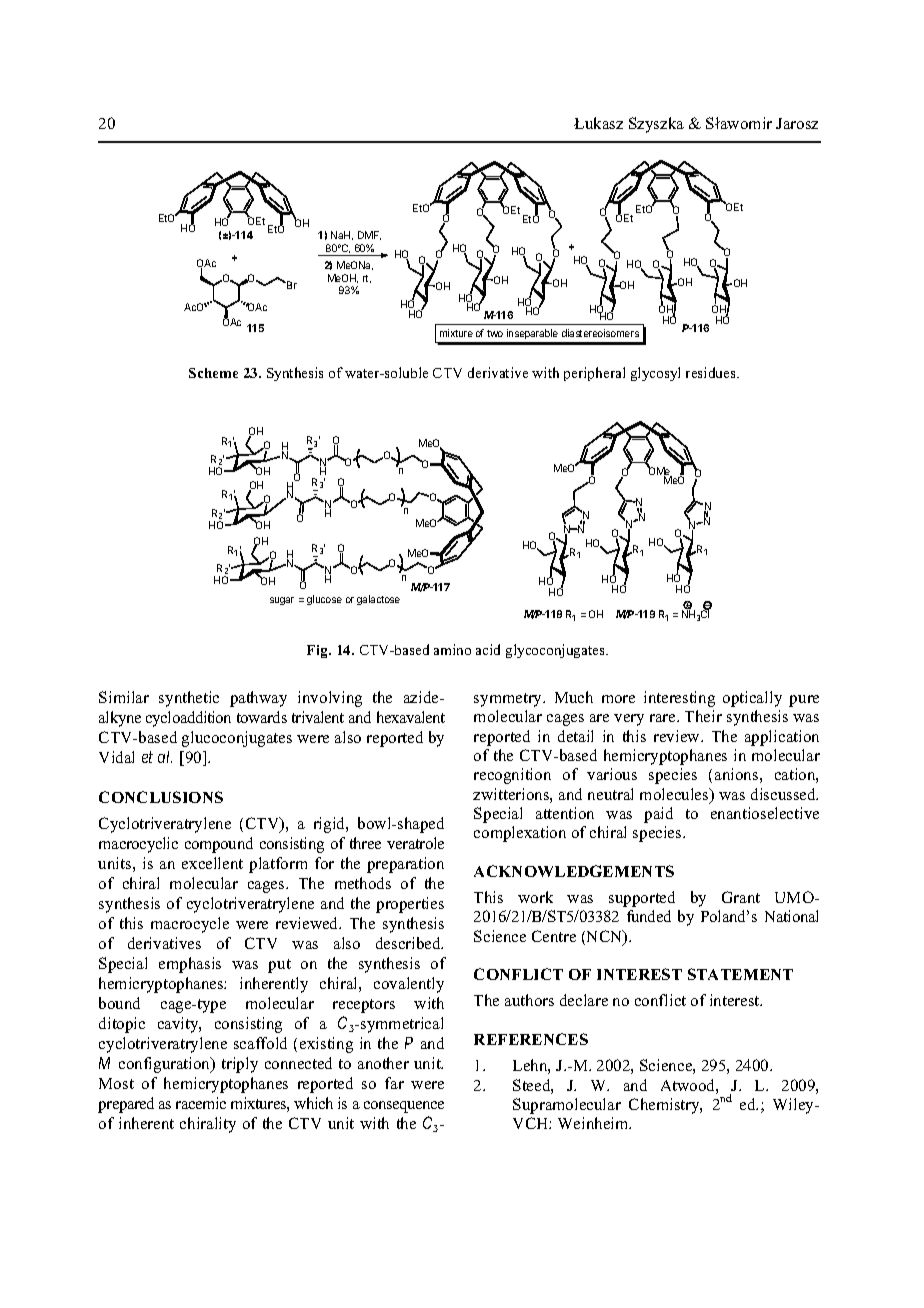 This screenshot has width=924, height=1308. What do you see at coordinates (752, 699) in the screenshot?
I see `optically` at bounding box center [752, 699].
